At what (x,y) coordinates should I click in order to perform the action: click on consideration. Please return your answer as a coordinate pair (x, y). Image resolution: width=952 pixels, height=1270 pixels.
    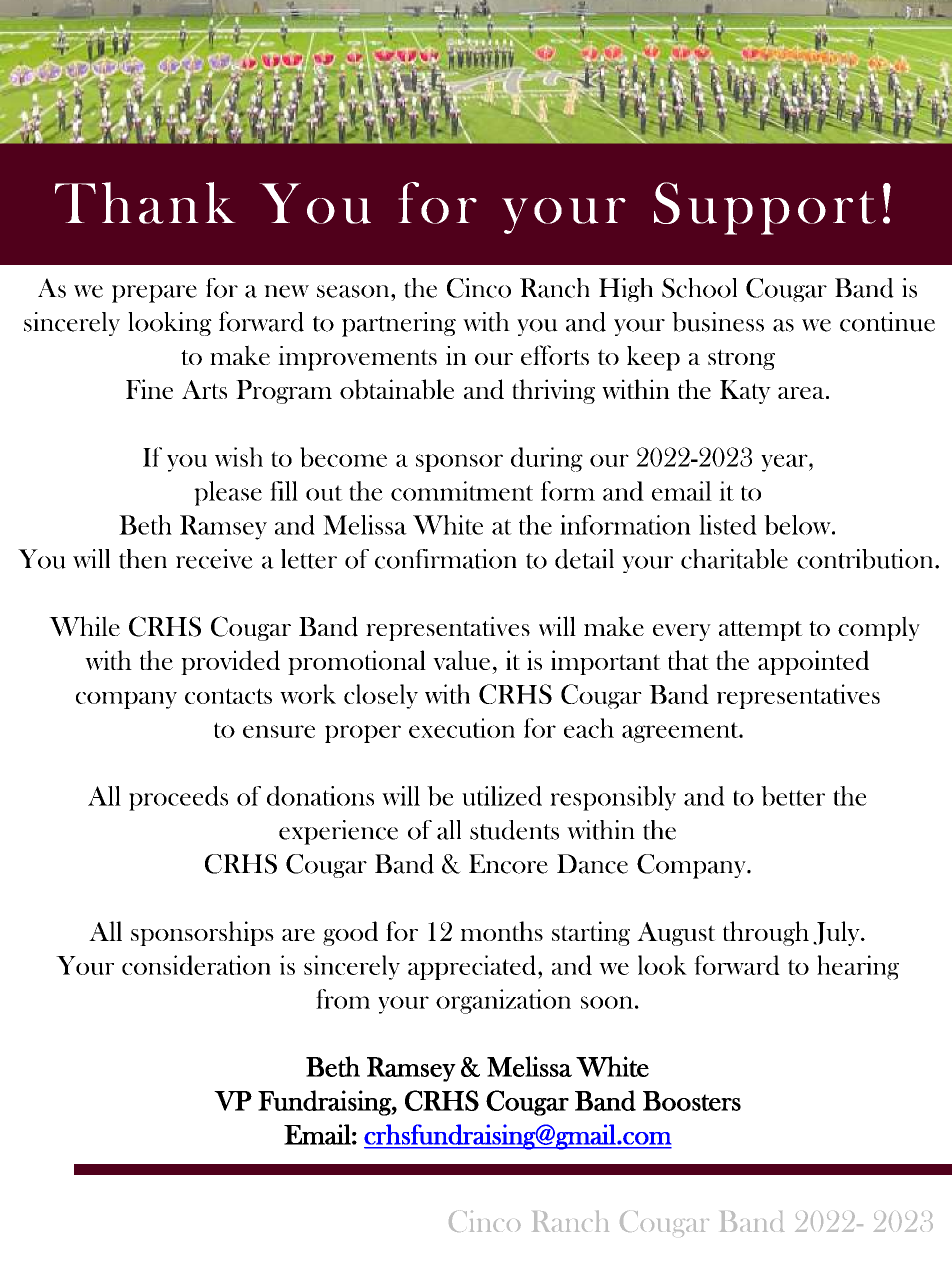
    Looking at the image, I should click on (196, 965).
